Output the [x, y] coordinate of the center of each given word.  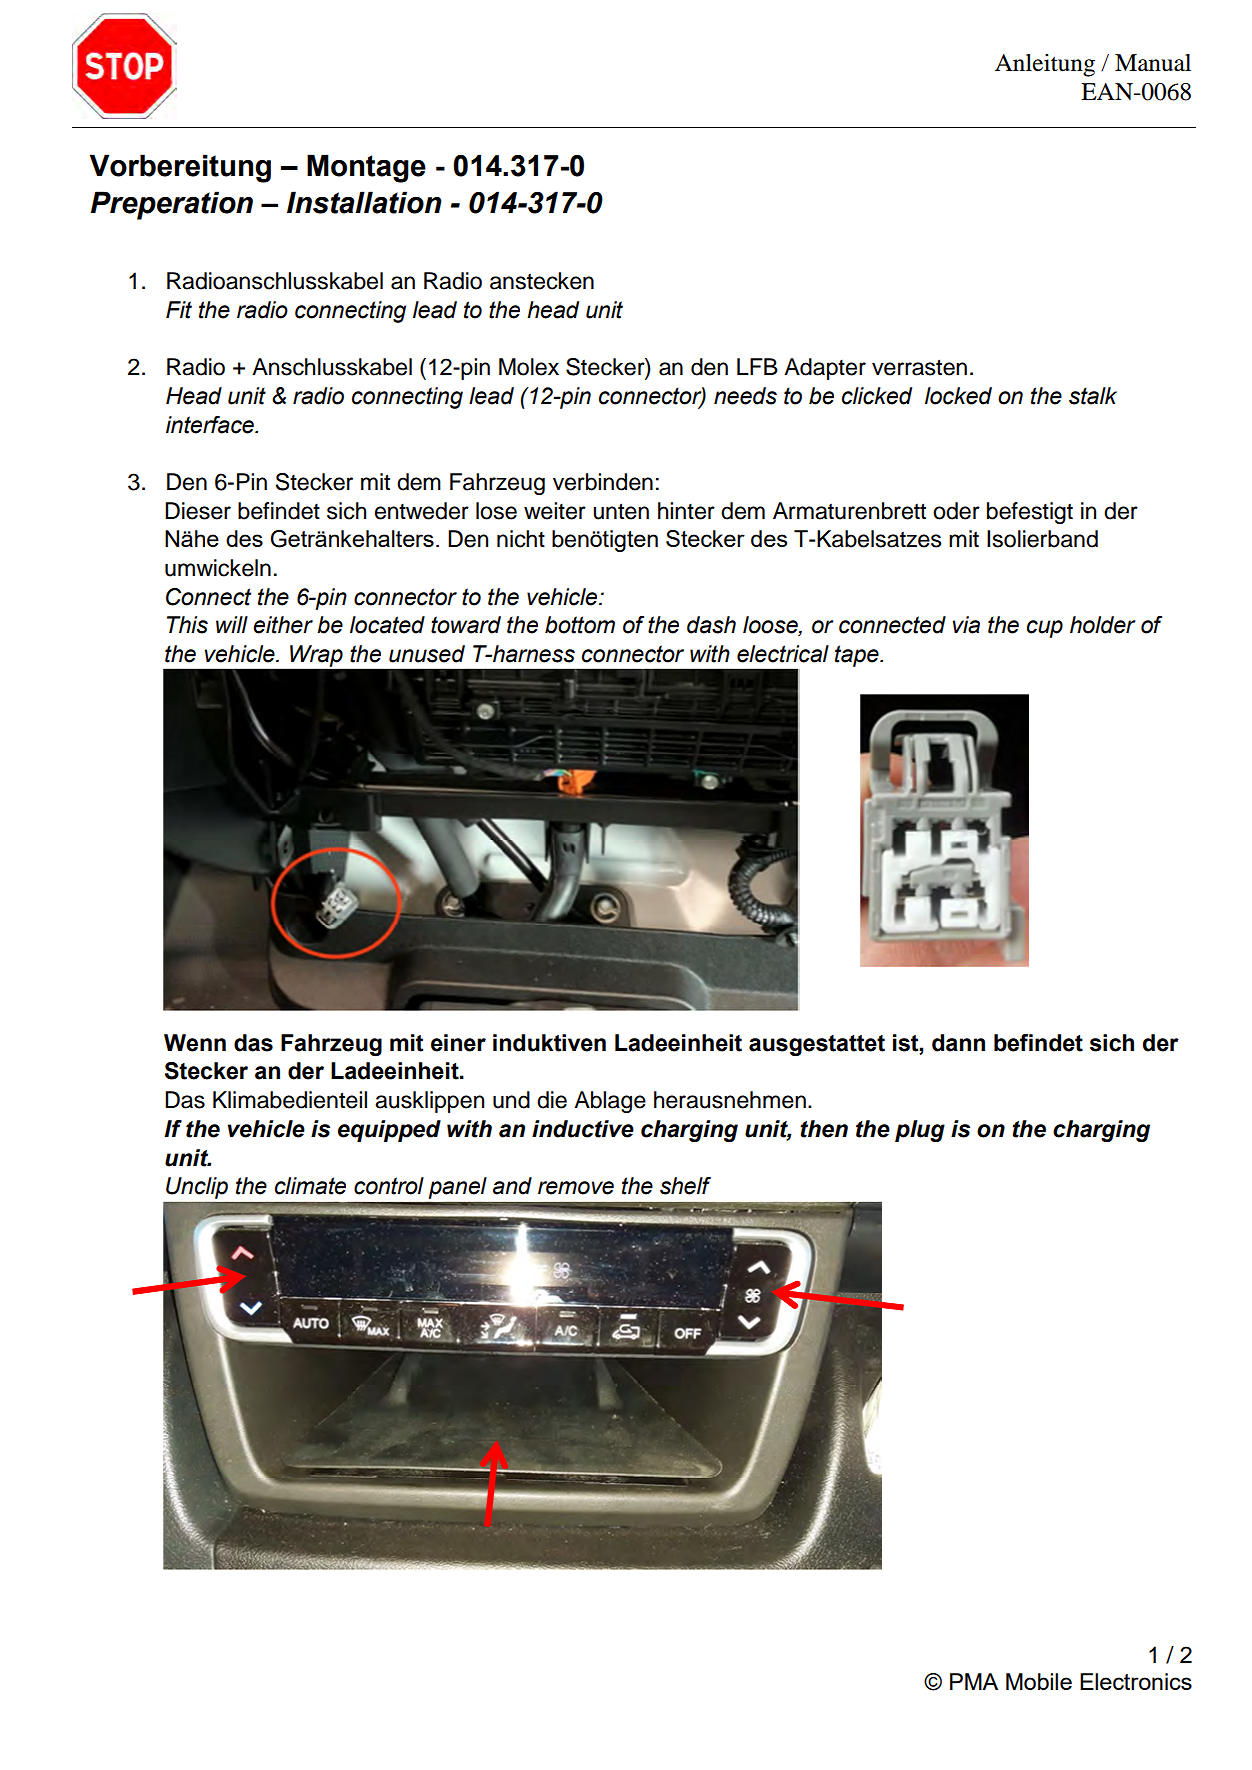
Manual [1153, 63]
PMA [974, 1681]
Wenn [195, 1043]
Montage [366, 168]
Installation [364, 202]
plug [920, 1131]
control [389, 1186]
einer [458, 1043]
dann [958, 1043]
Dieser [198, 511]
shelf [685, 1186]
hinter [686, 511]
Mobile [1039, 1681]
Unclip [197, 1188]
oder [956, 511]
